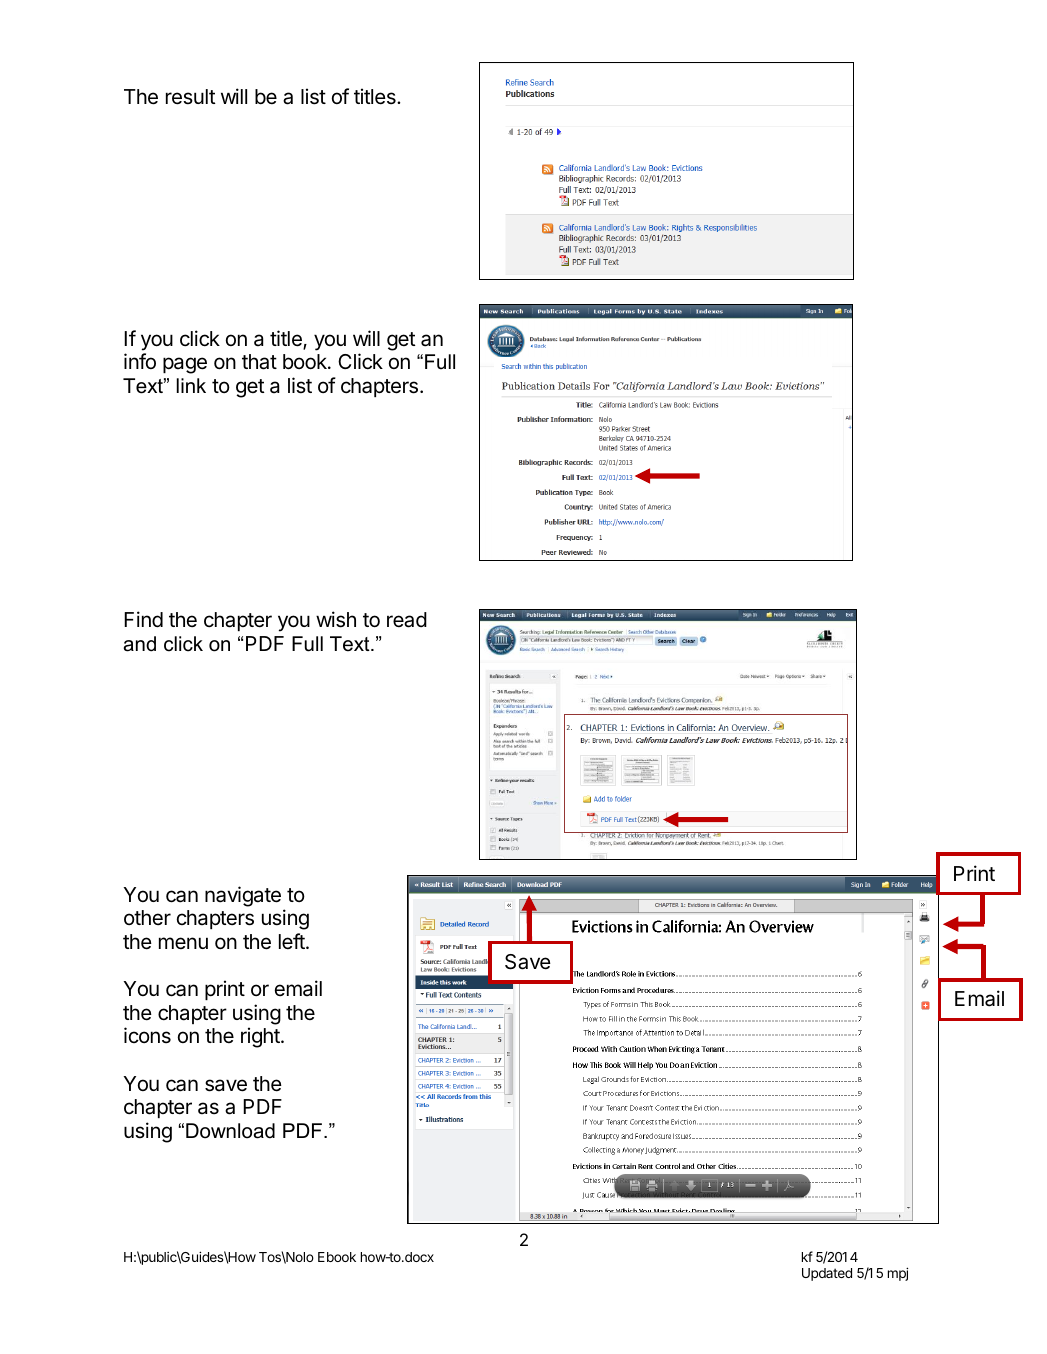 The image size is (1047, 1354). What do you see at coordinates (140, 644) in the screenshot?
I see `and` at bounding box center [140, 644].
